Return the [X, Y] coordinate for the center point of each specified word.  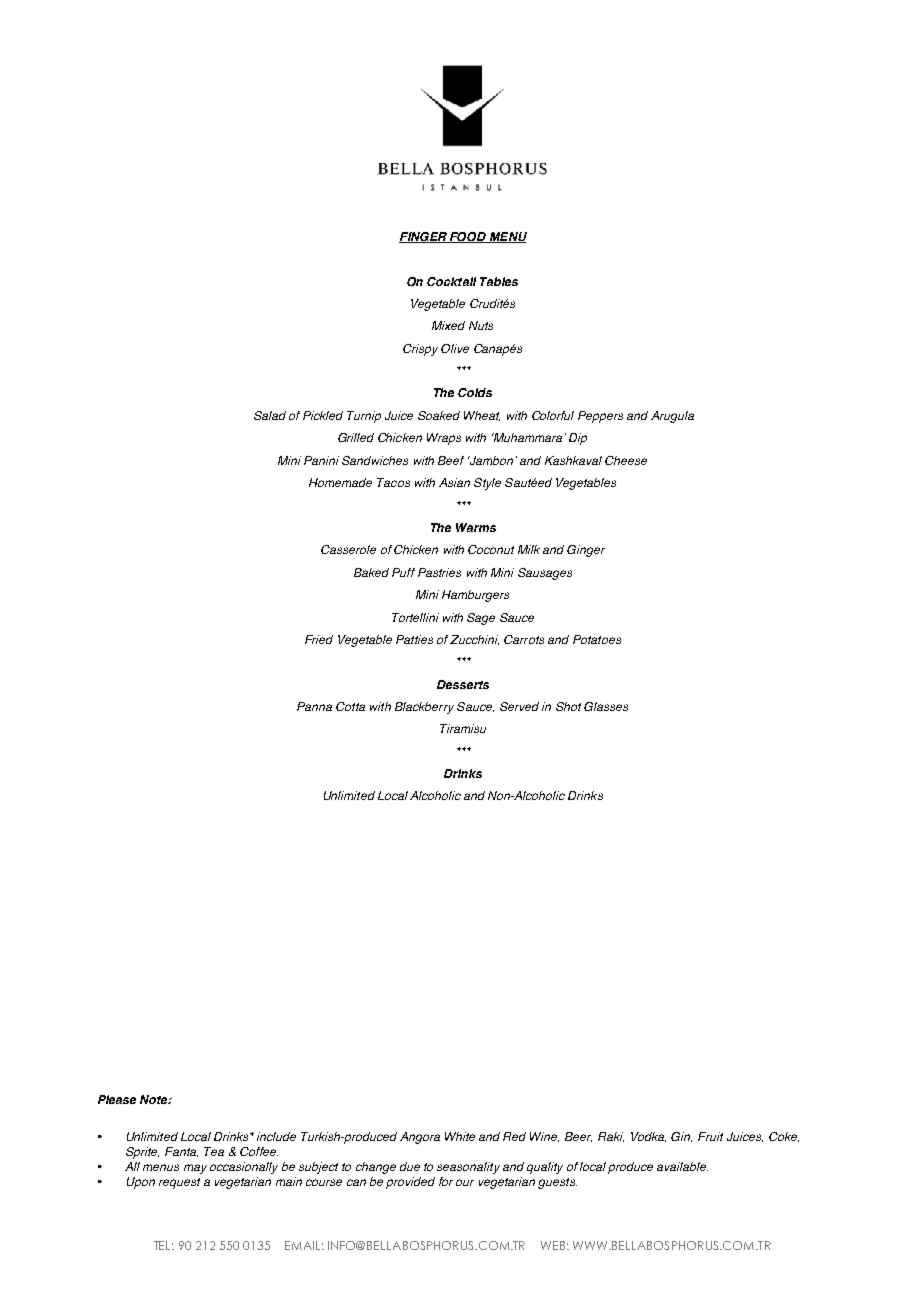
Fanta [181, 1152]
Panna [314, 706]
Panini [321, 460]
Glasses [606, 706]
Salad [270, 415]
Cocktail [451, 281]
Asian [454, 482]
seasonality [468, 1168]
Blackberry [424, 708]
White [460, 1136]
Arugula [672, 417]
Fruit [710, 1136]
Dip [578, 439]
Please [117, 1099]
